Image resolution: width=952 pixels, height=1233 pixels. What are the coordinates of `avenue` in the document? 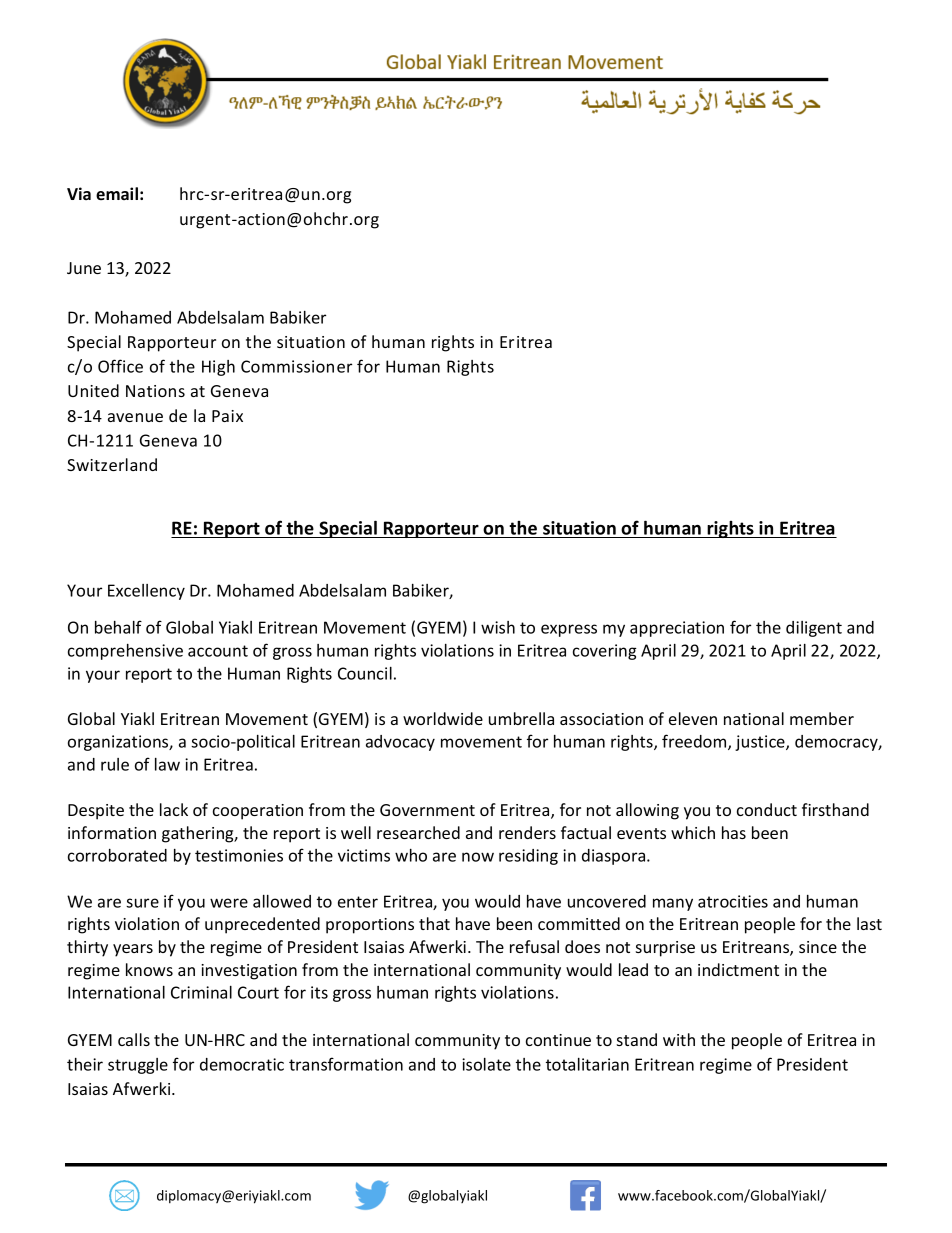 It's located at (135, 417).
